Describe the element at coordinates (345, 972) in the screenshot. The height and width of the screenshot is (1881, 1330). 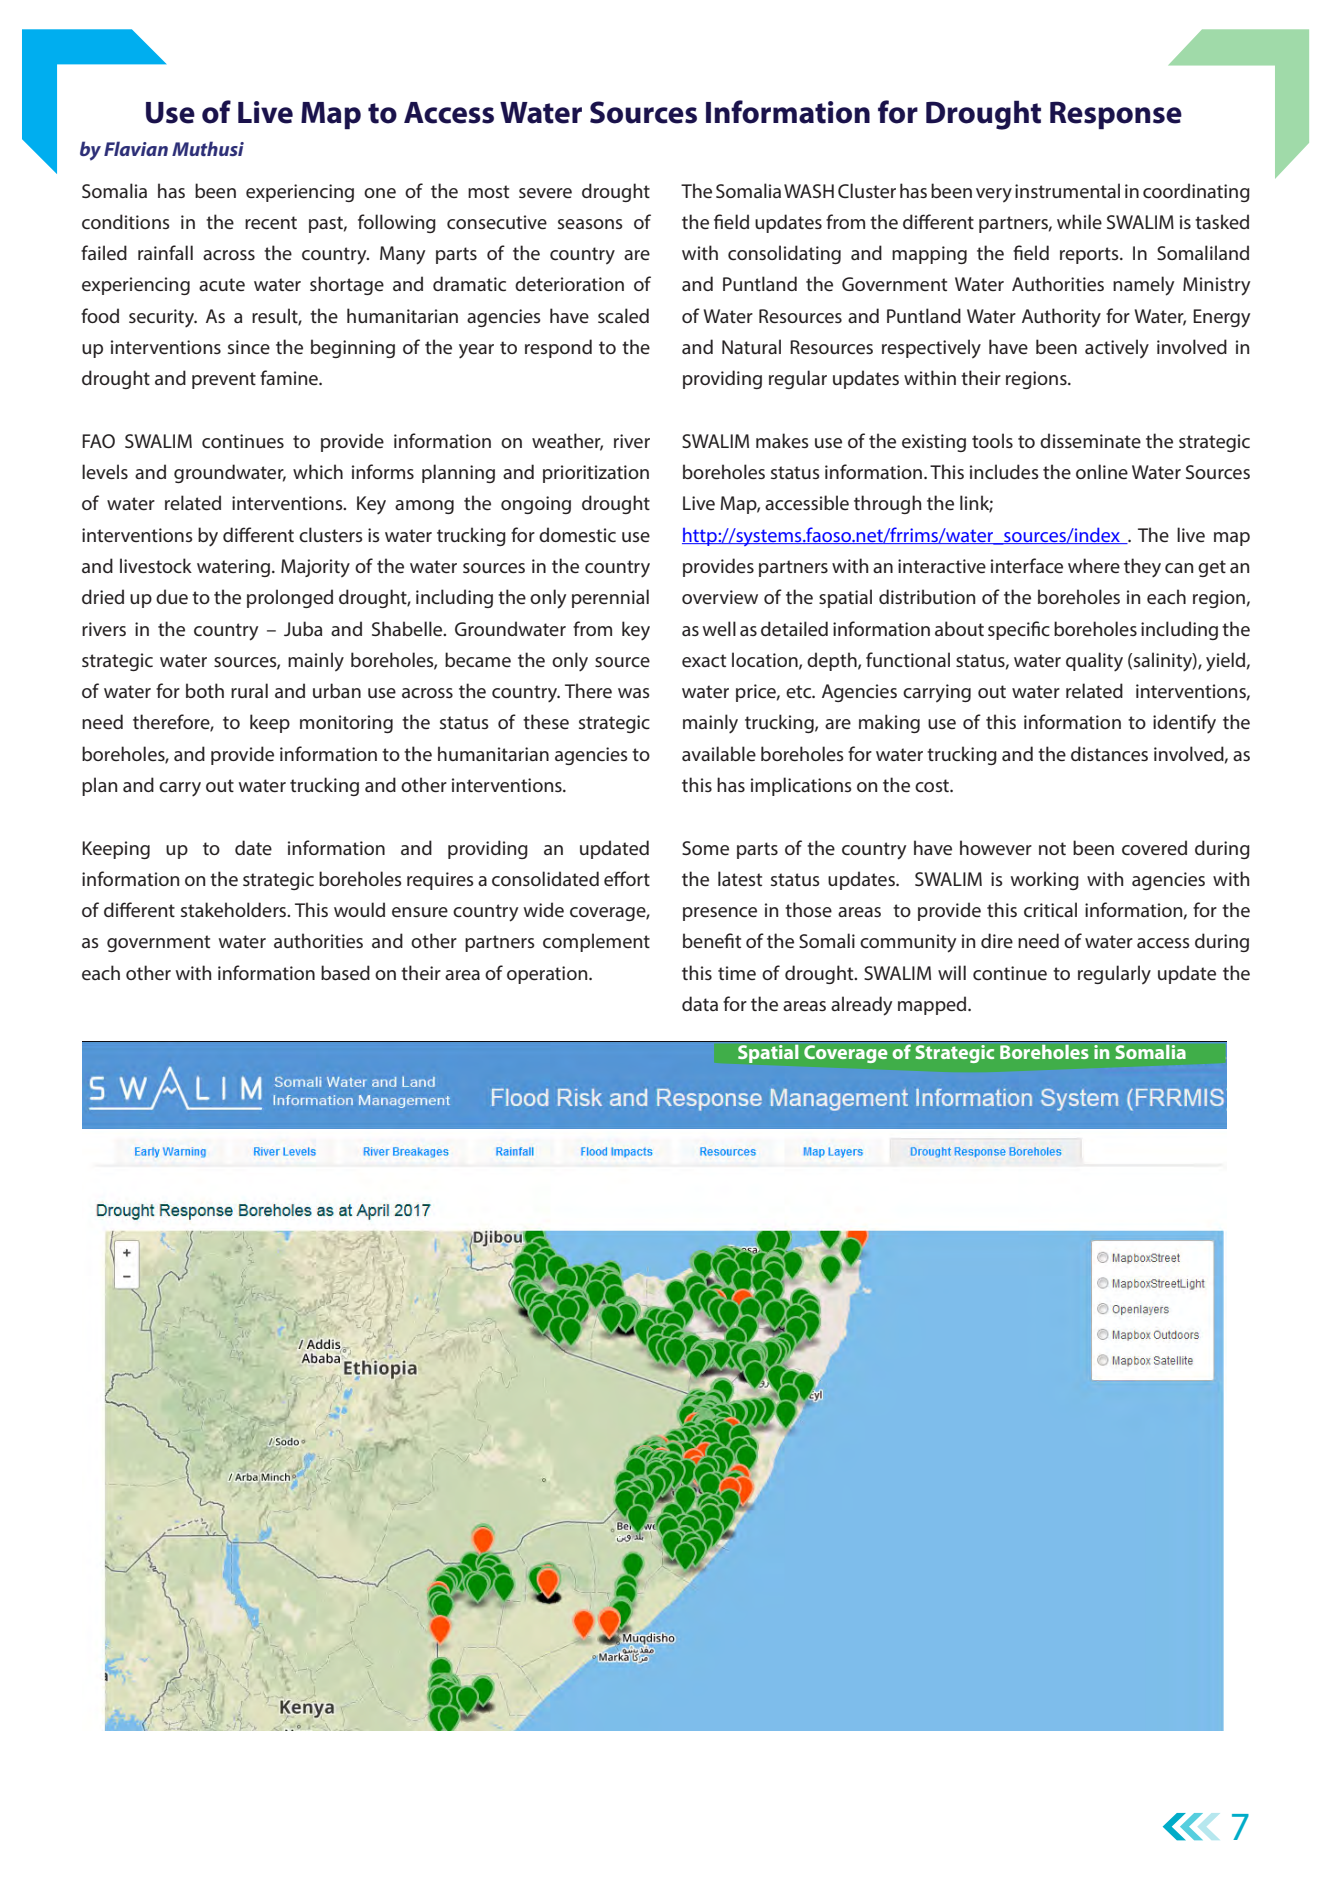
I see `based` at that location.
